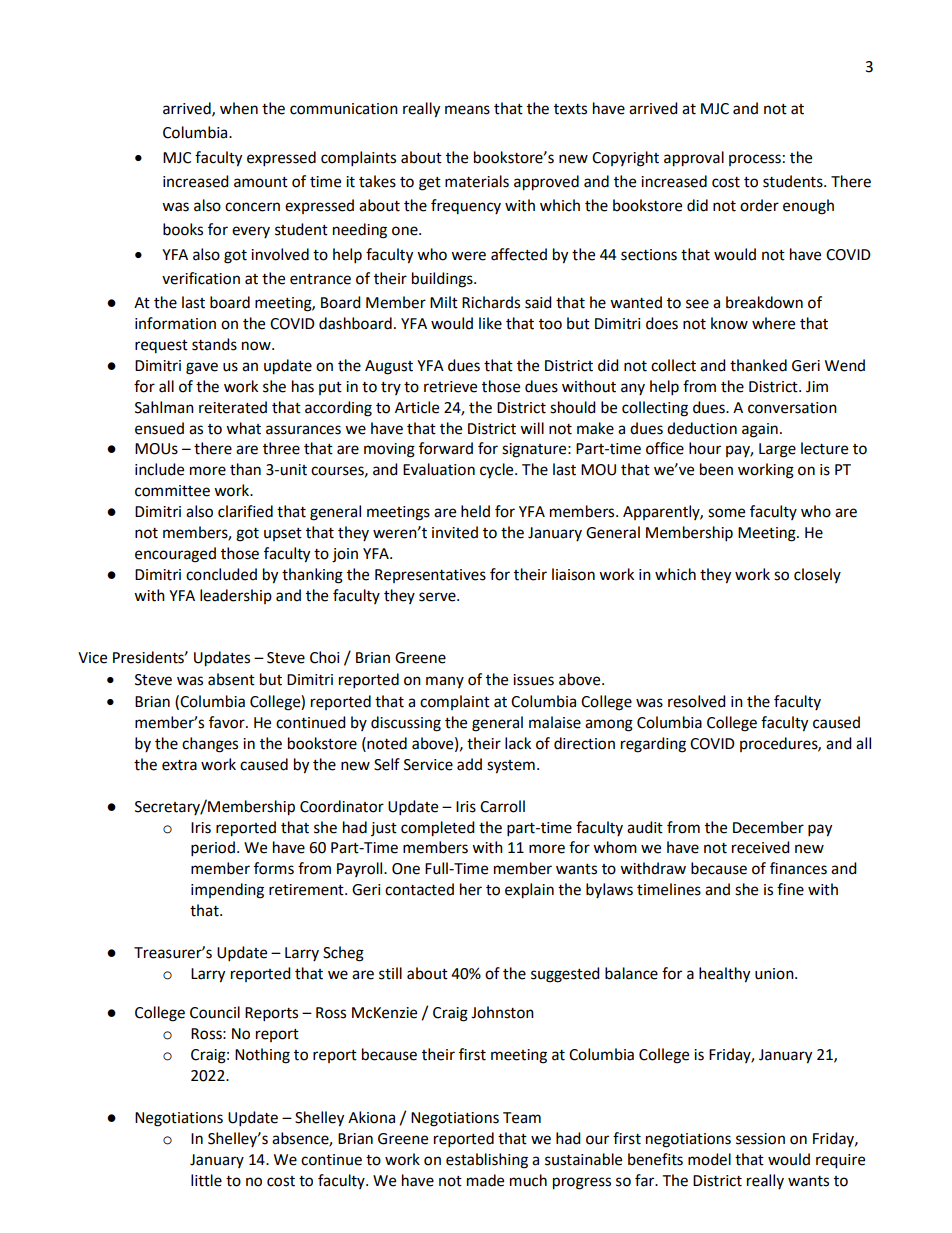 This page has width=952, height=1233. What do you see at coordinates (467, 110) in the page?
I see `means` at bounding box center [467, 110].
